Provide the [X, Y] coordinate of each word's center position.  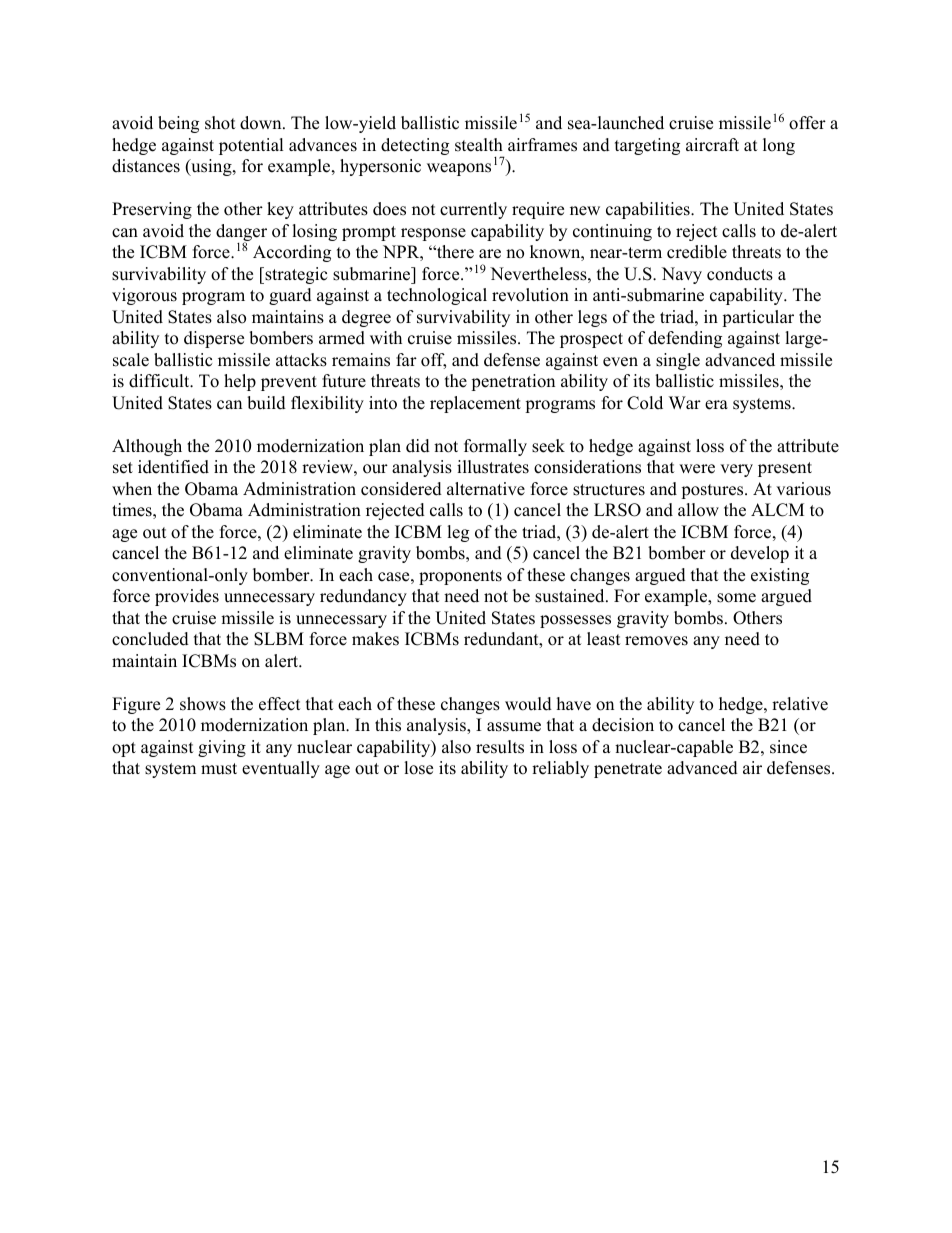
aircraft [712, 145]
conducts [740, 274]
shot [220, 123]
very [736, 470]
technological [437, 296]
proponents [460, 577]
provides [187, 597]
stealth [479, 145]
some [736, 598]
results [500, 747]
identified [173, 467]
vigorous [144, 296]
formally [495, 447]
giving [222, 748]
